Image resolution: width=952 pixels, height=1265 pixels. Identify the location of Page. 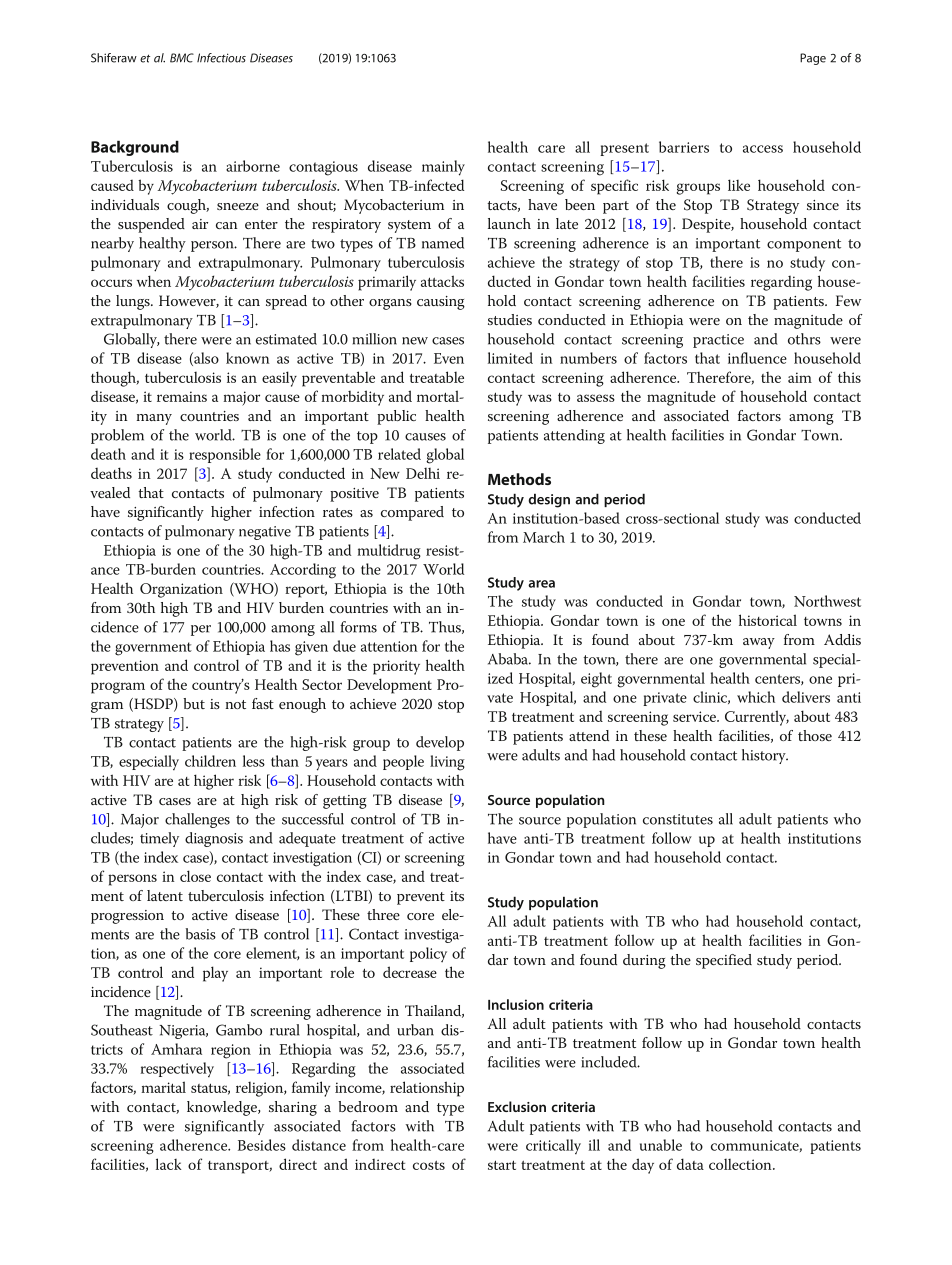
(813, 59).
